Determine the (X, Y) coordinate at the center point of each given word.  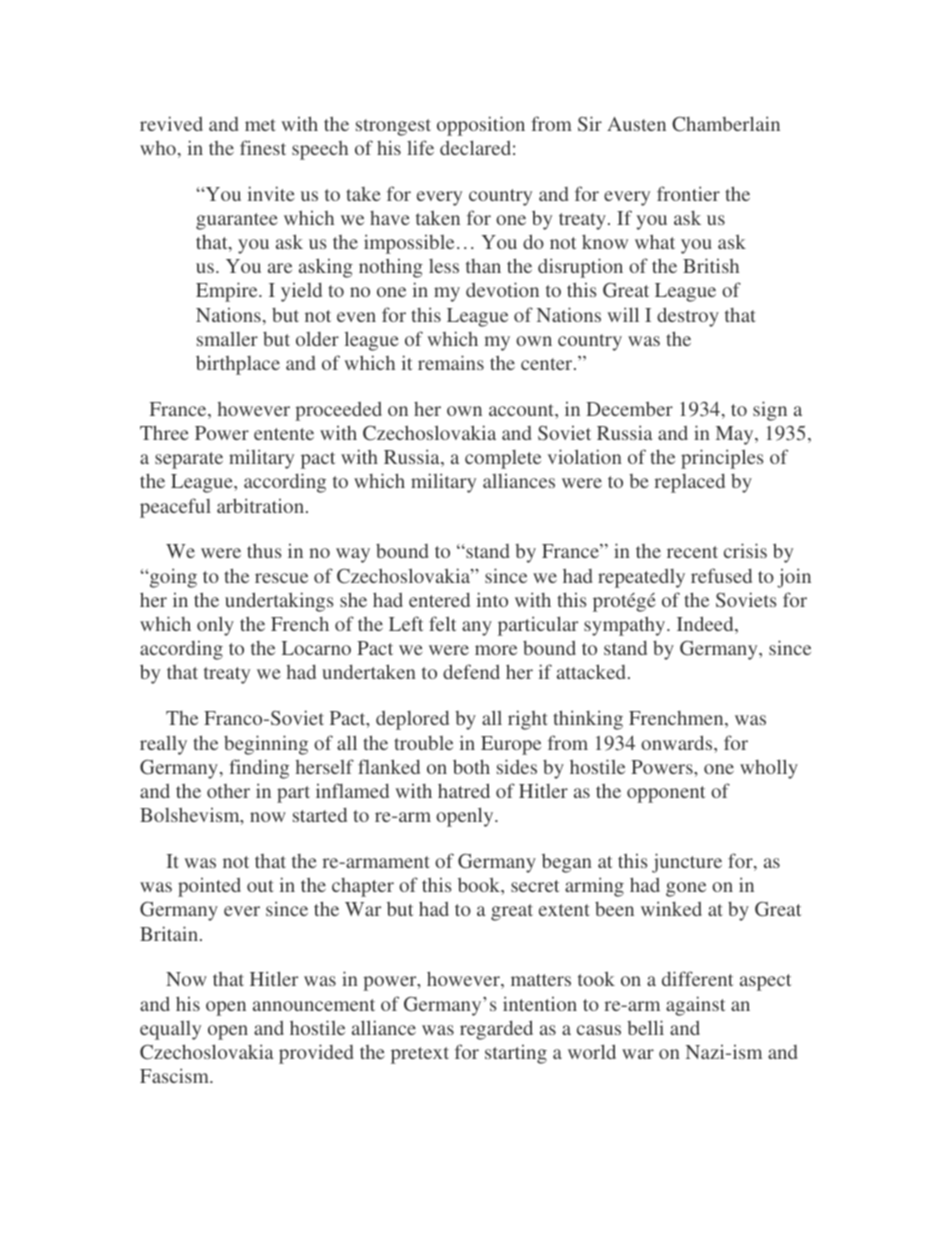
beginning (266, 745)
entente (284, 434)
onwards (678, 742)
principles (722, 459)
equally (170, 1030)
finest (263, 147)
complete (503, 459)
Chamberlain (726, 124)
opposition (481, 126)
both (471, 766)
